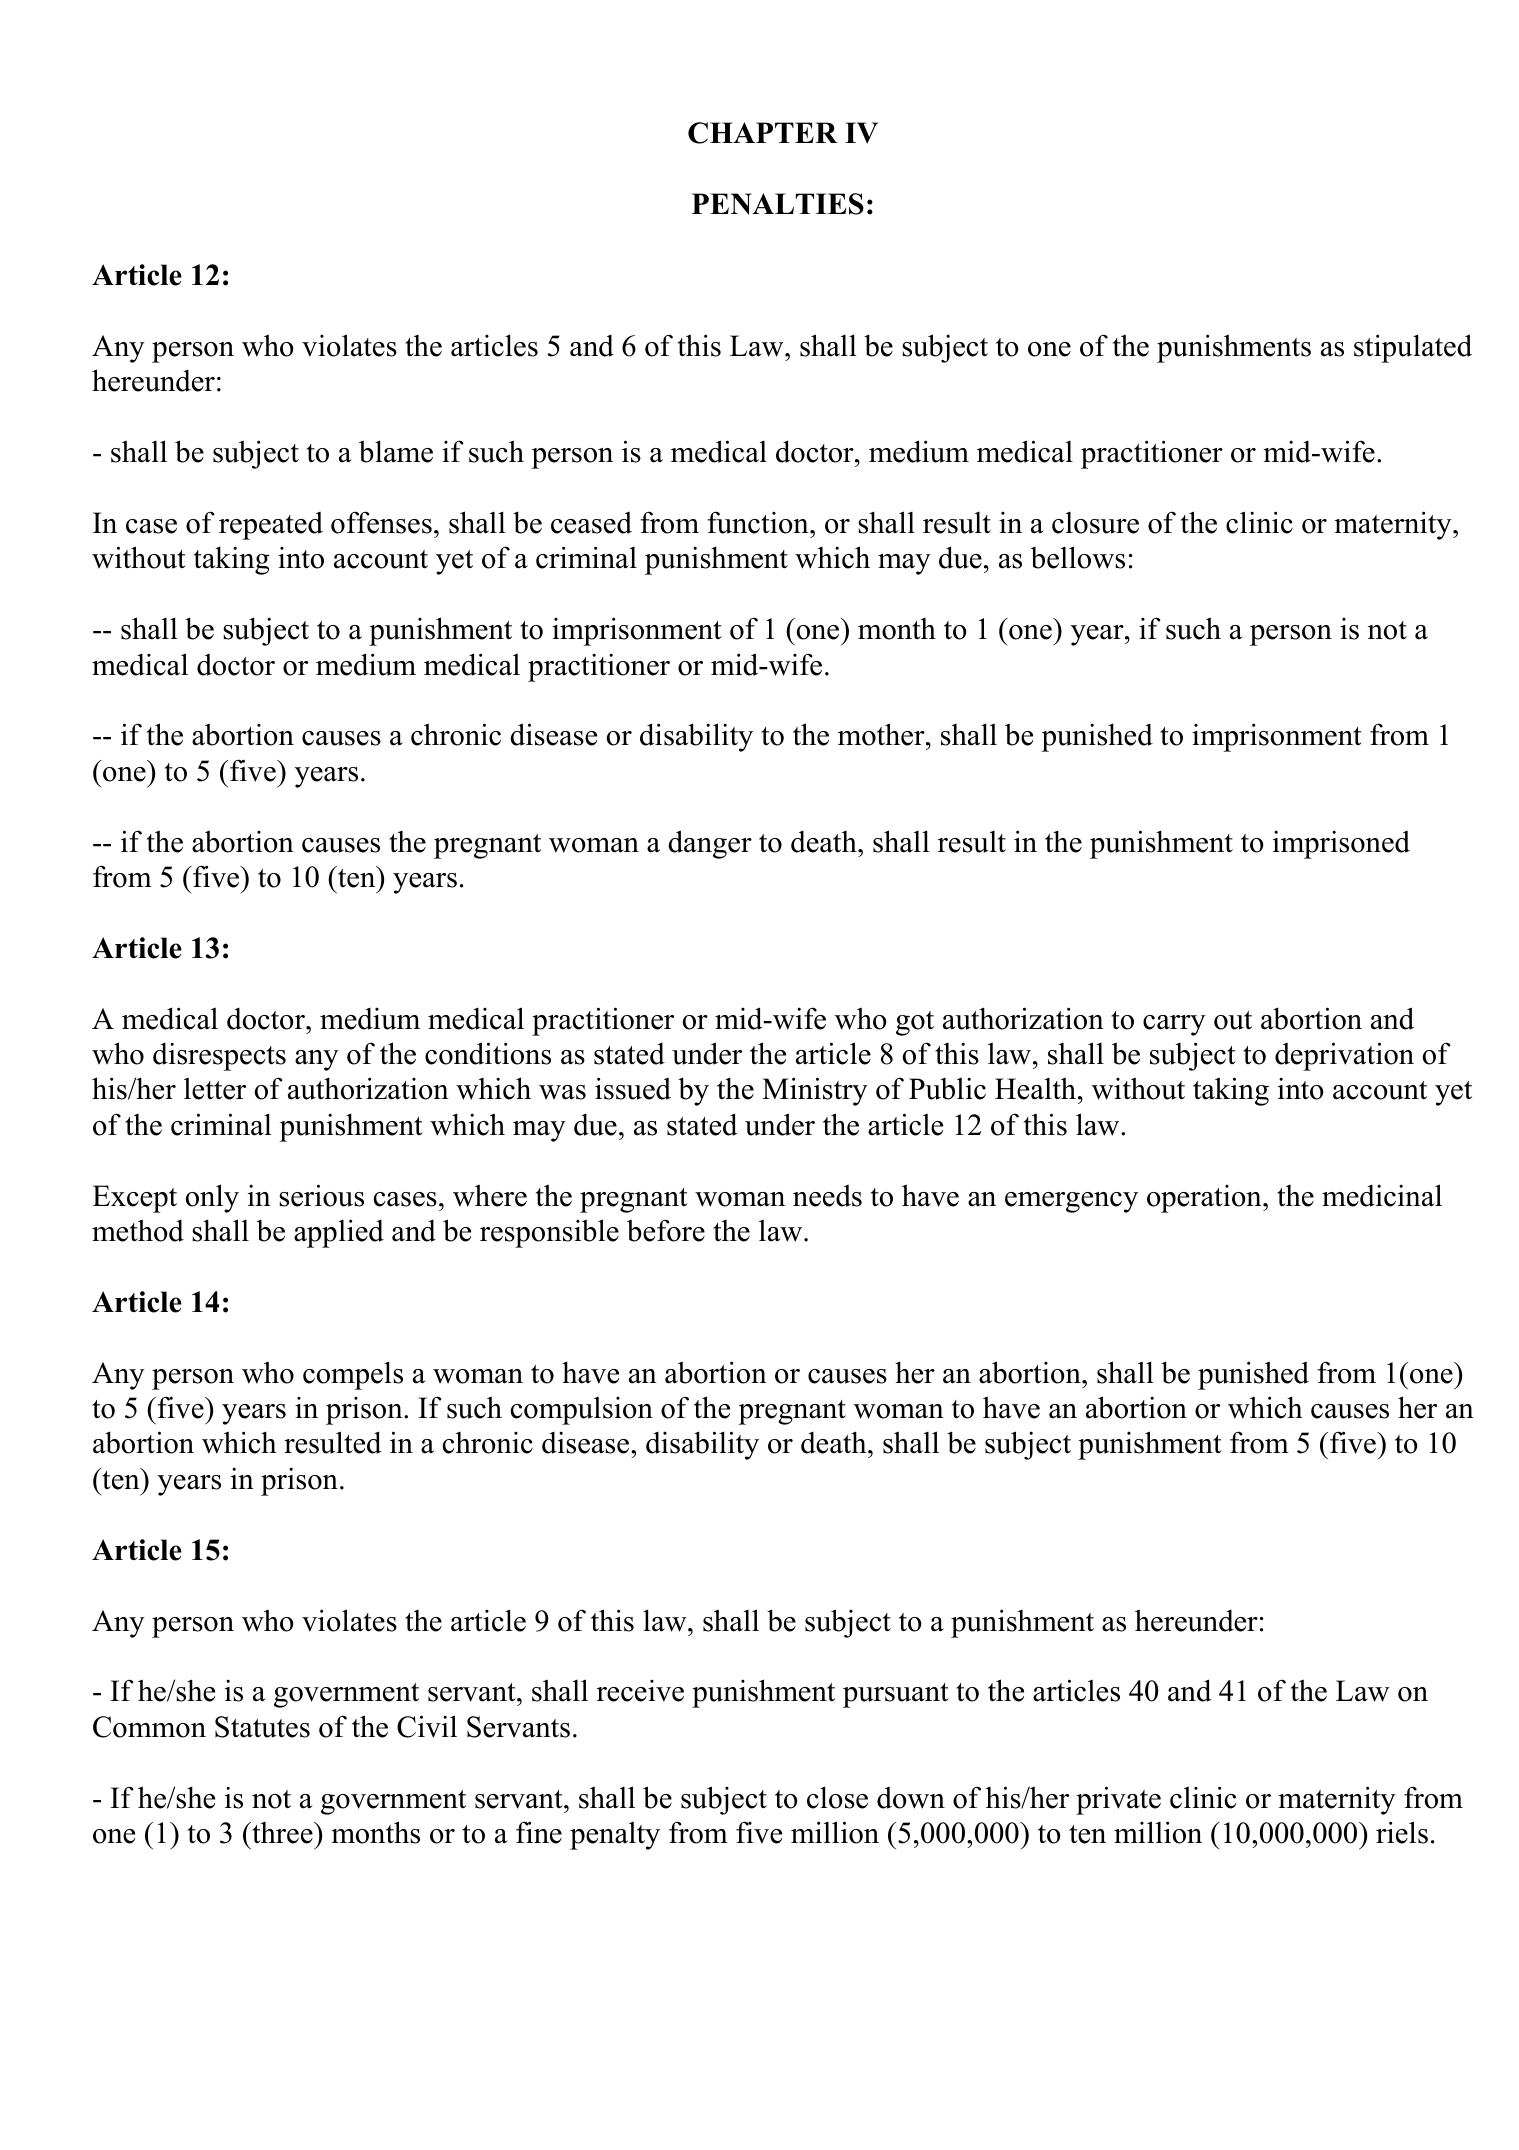 The image size is (1519, 2150). I want to click on compulsion, so click(582, 1411).
